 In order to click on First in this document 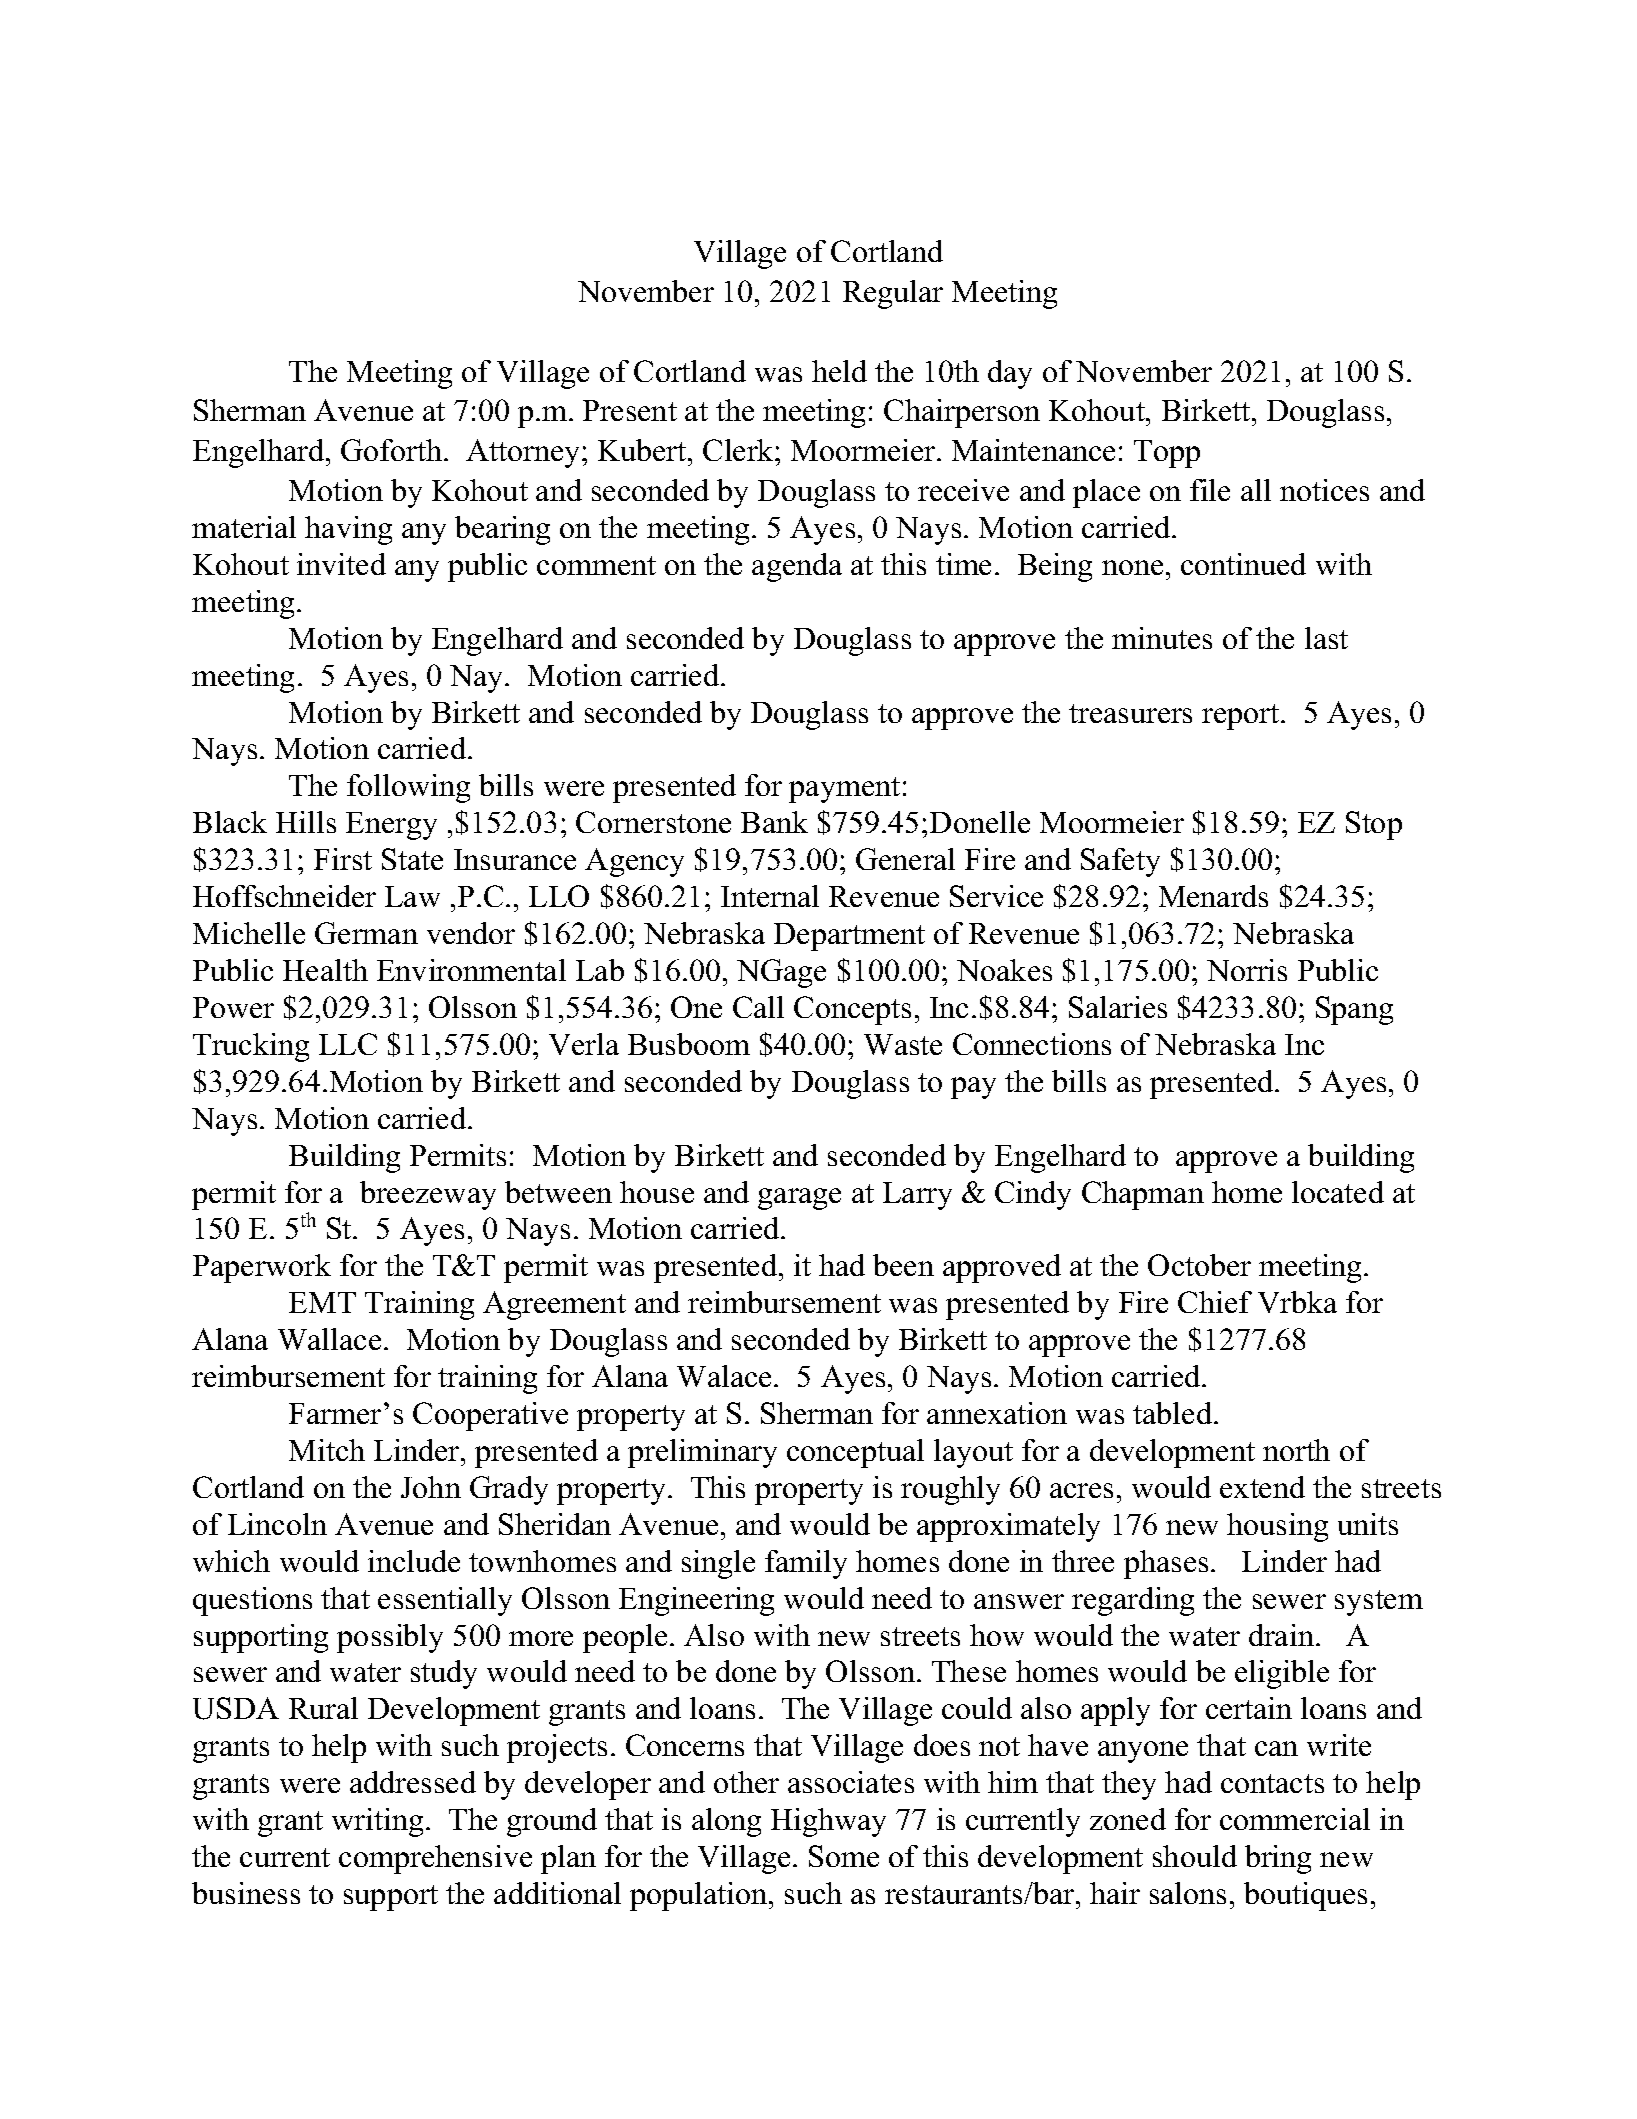, I will do `click(343, 859)`.
